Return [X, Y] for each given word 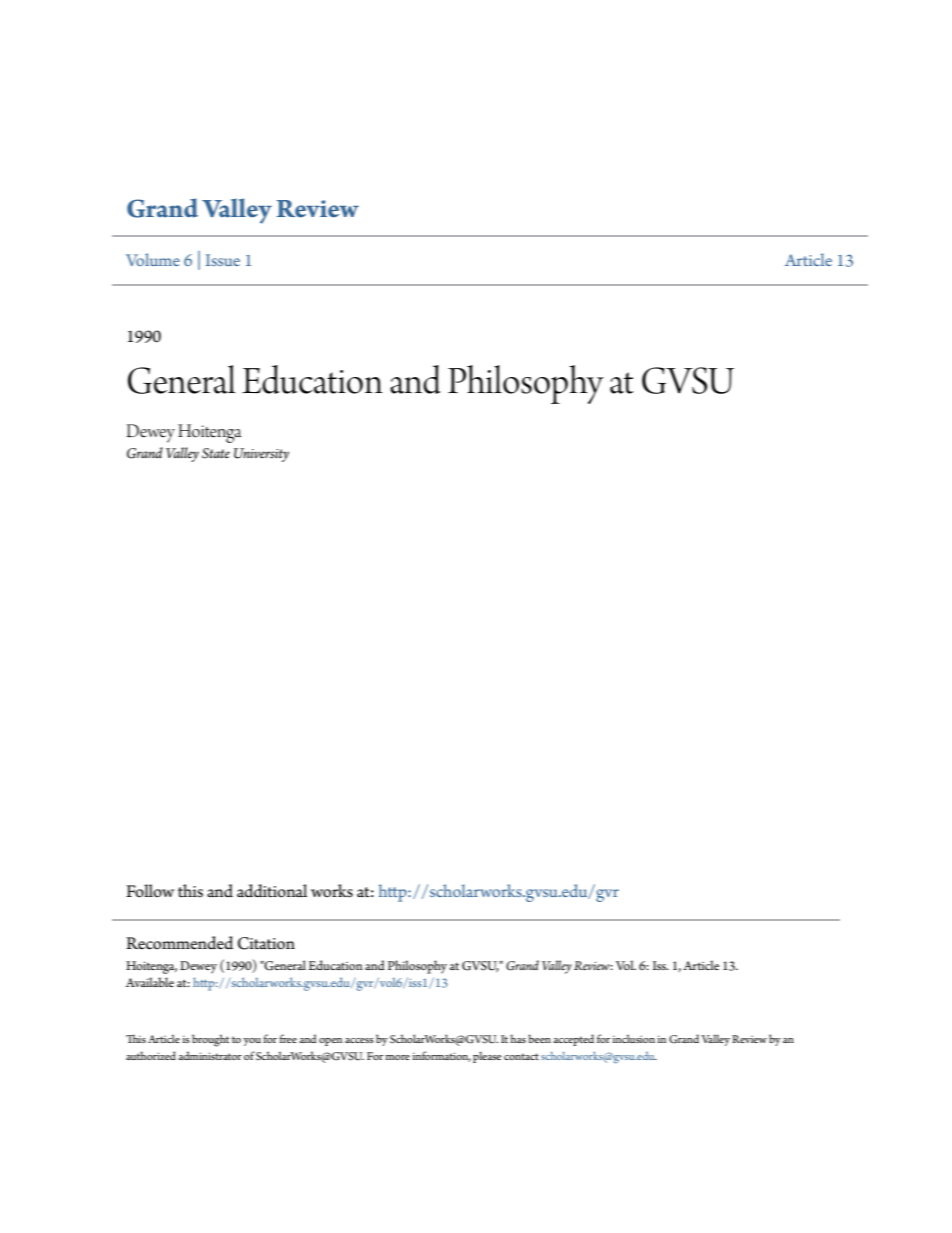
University [261, 455]
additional [272, 891]
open [330, 1042]
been [539, 1038]
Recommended [179, 943]
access [359, 1040]
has [518, 1038]
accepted [573, 1040]
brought [210, 1040]
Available [150, 982]
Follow [150, 891]
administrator [210, 1055]
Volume [153, 259]
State [216, 453]
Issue [223, 260]
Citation [266, 943]
